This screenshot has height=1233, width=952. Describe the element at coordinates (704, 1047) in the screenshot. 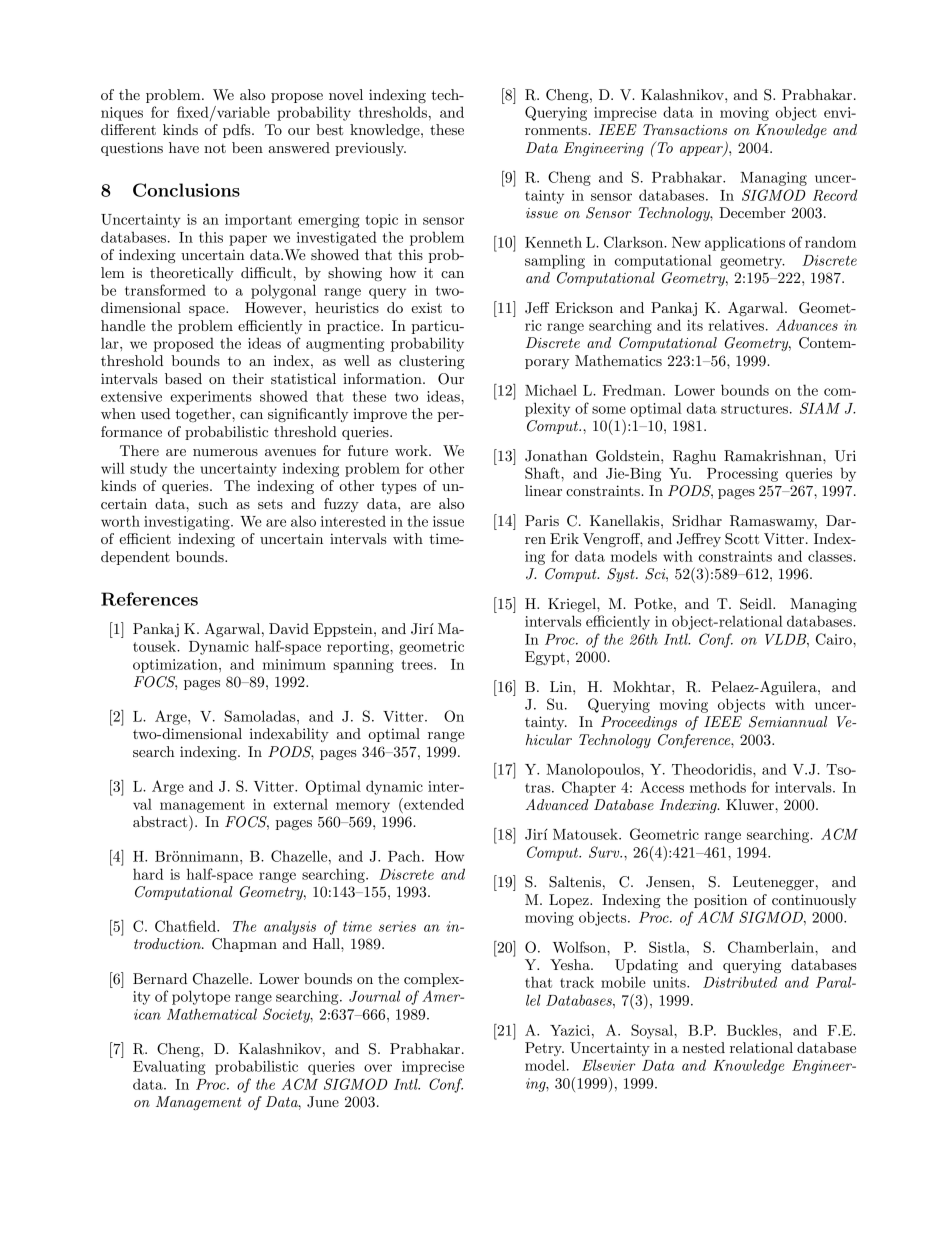

I see `nested` at that location.
